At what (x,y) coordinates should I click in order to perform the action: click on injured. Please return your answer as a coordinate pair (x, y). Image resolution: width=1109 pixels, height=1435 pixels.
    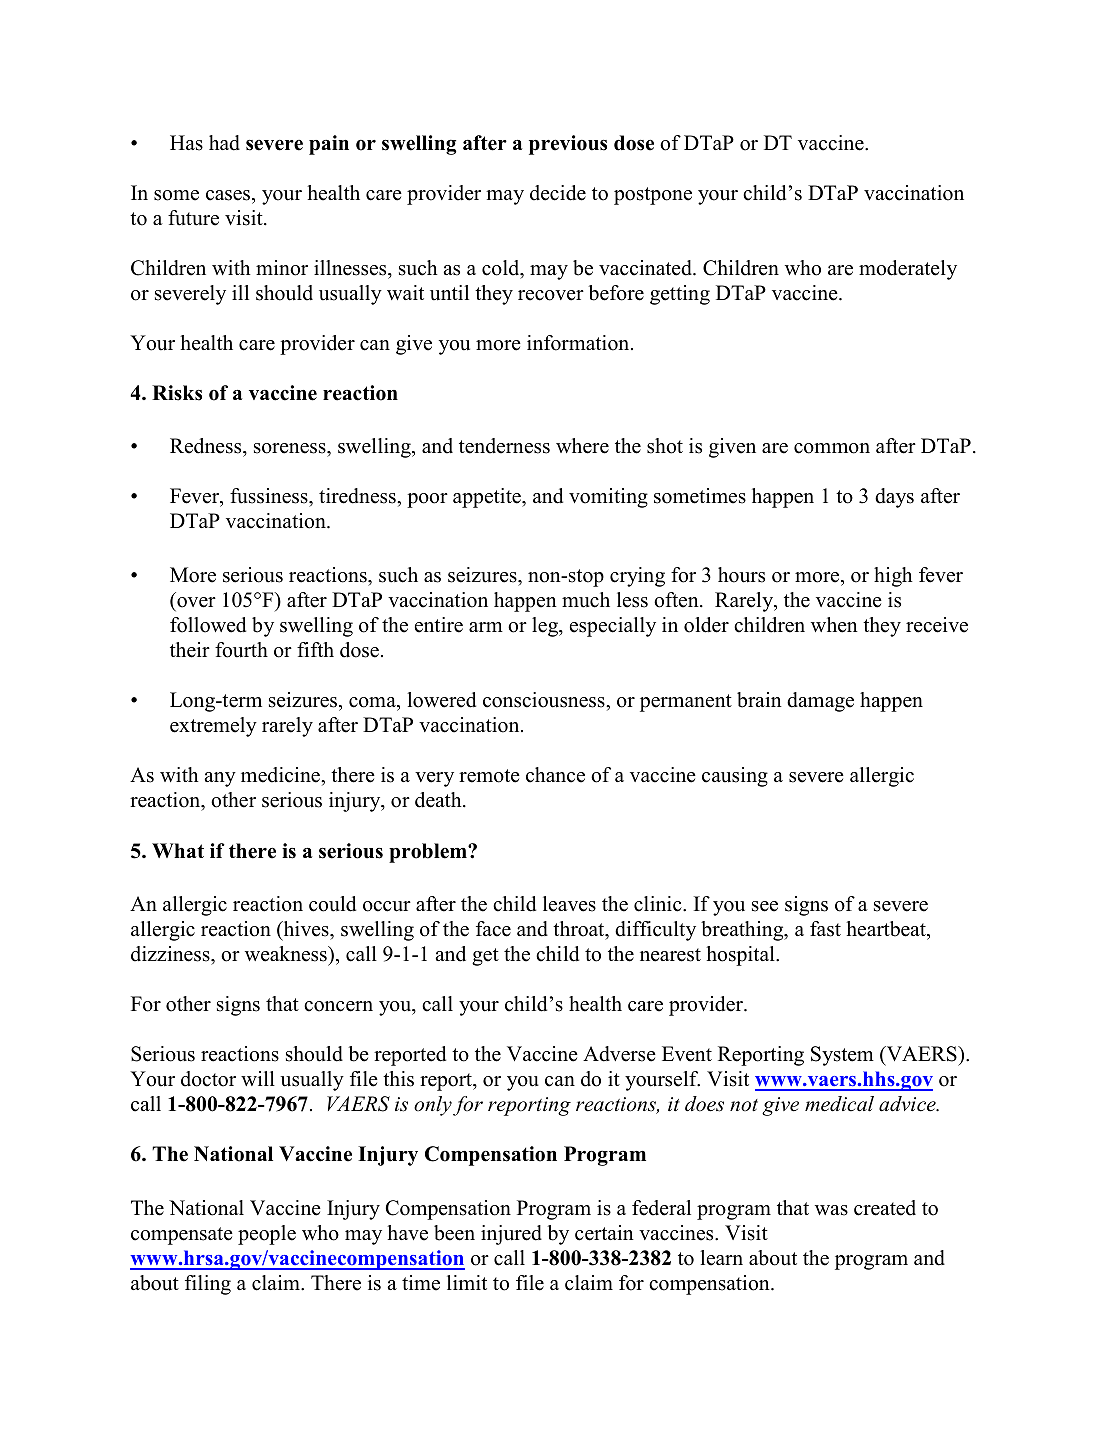
    Looking at the image, I should click on (511, 1235).
